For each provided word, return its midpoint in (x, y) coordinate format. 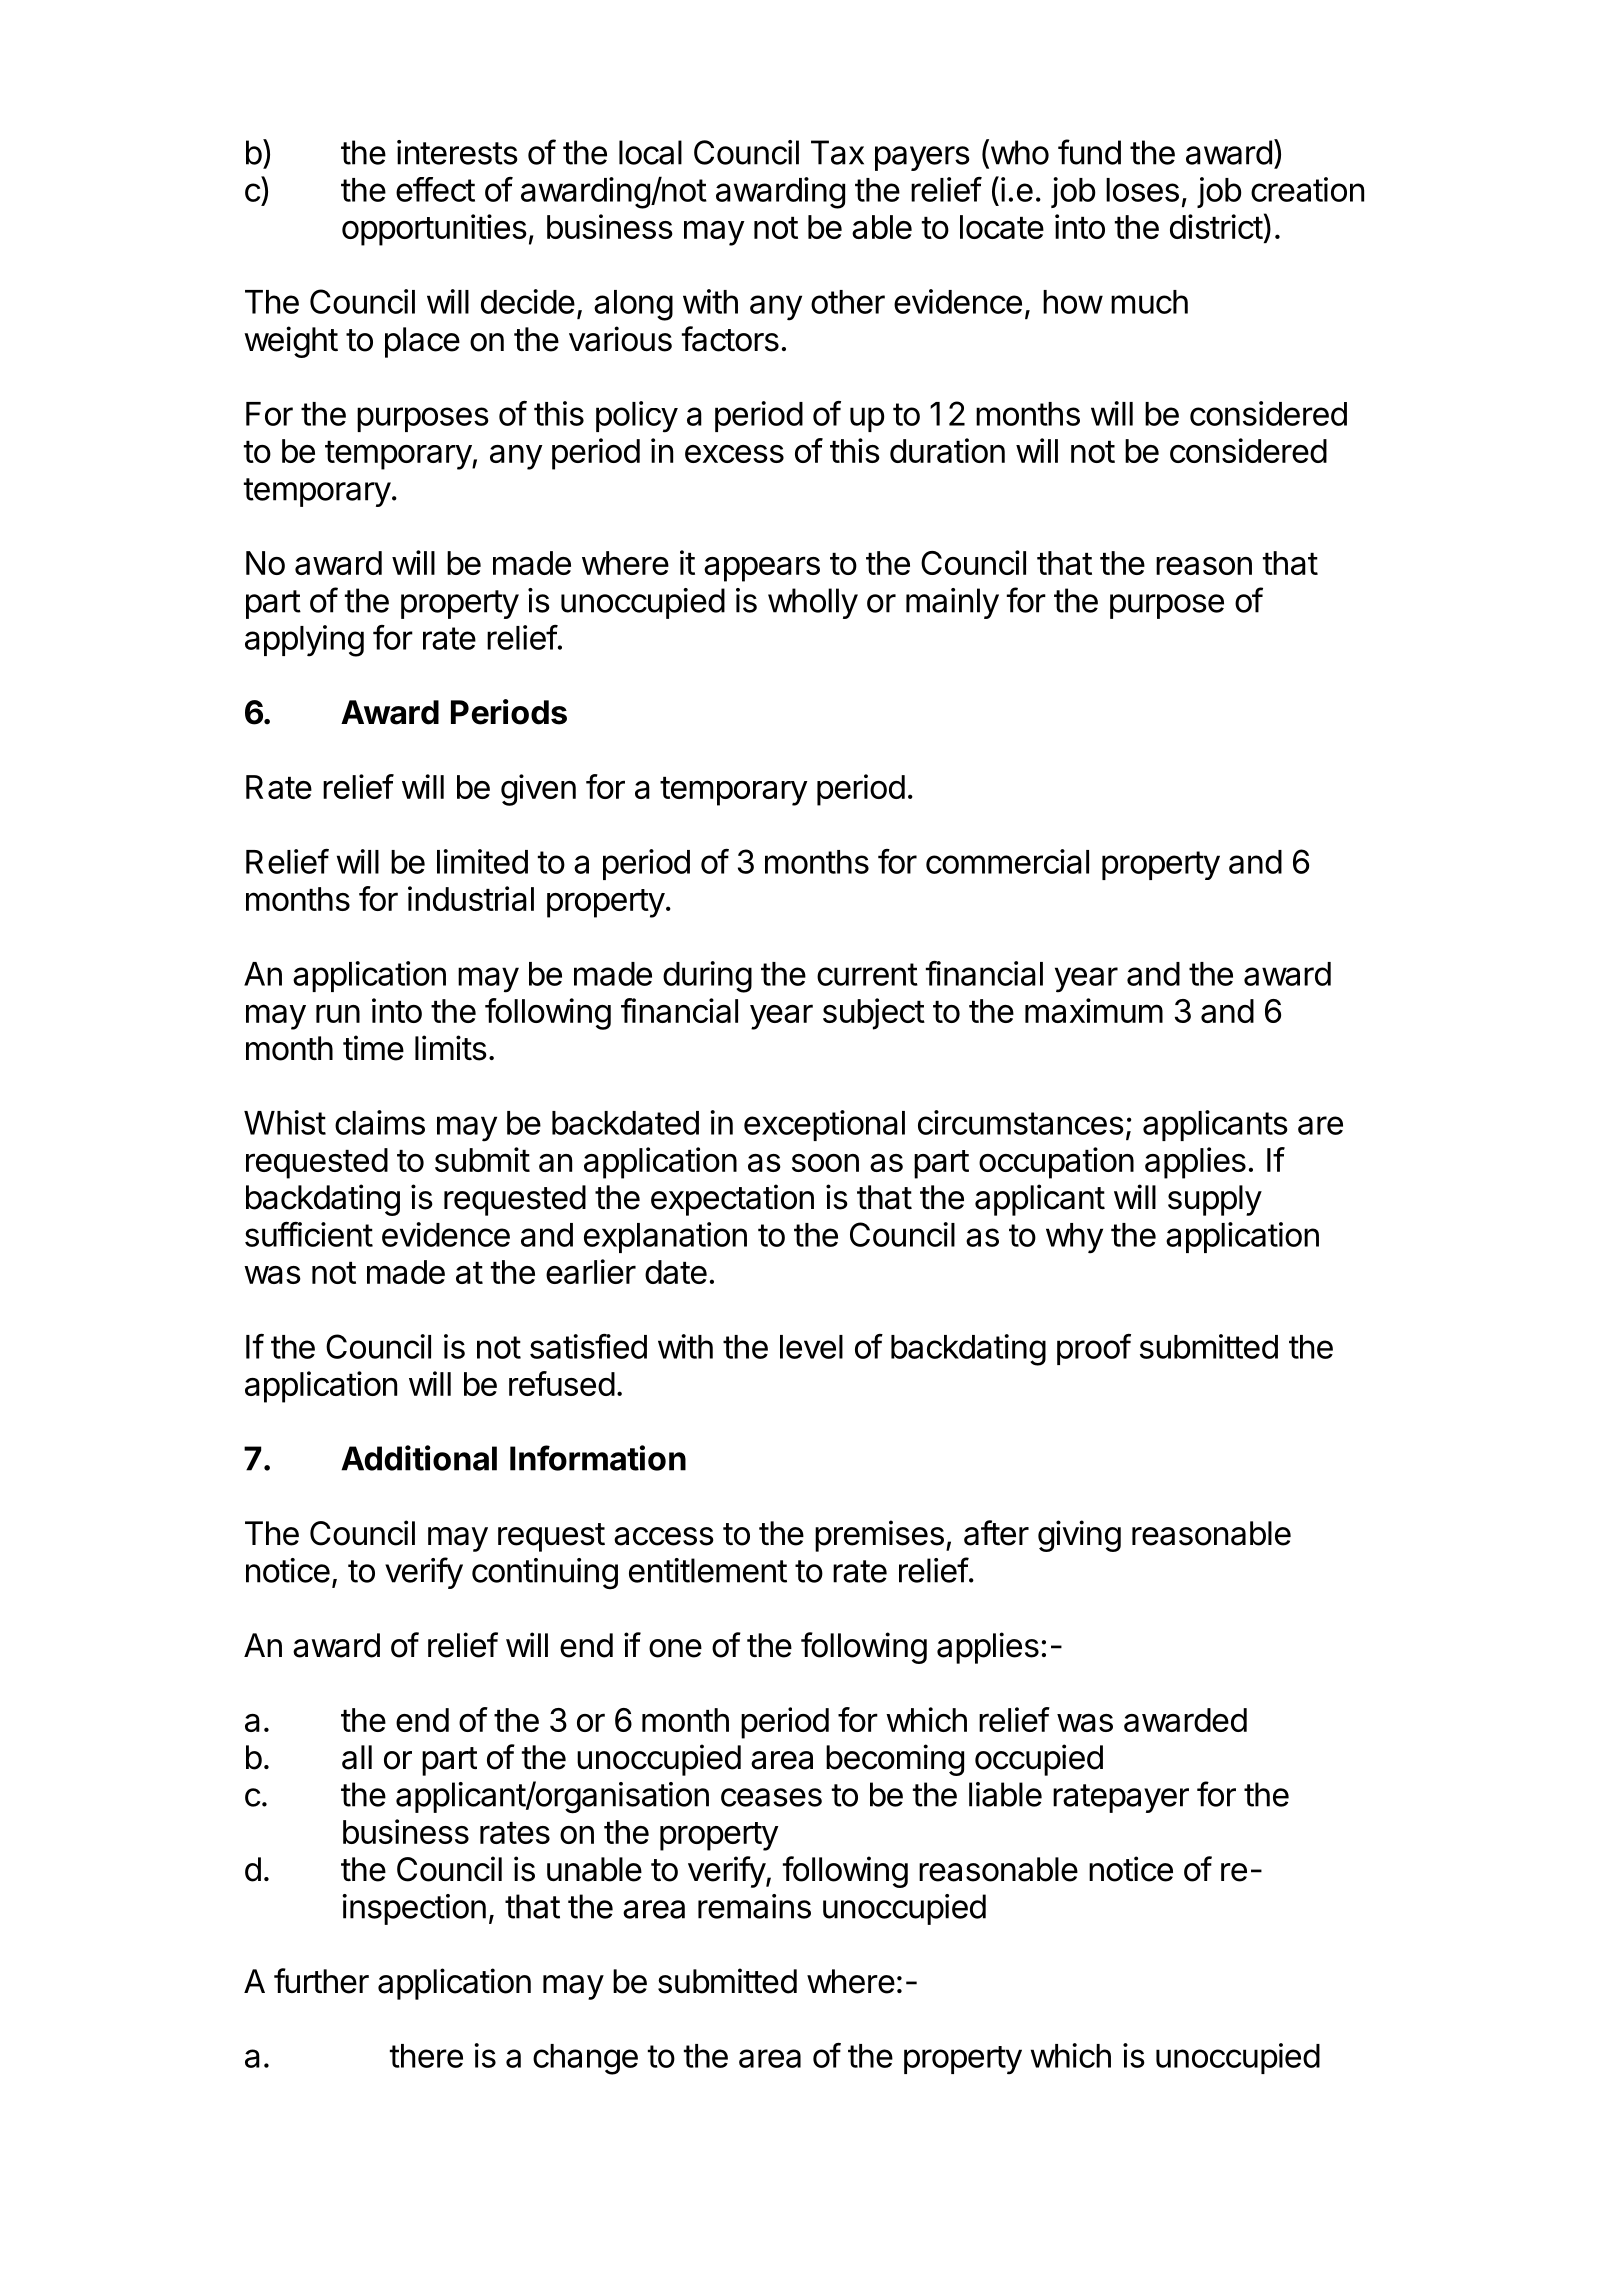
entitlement (708, 1570)
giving (1079, 1536)
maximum (1094, 1010)
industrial (471, 898)
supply (1215, 1200)
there (426, 2056)
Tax (837, 152)
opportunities (434, 230)
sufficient (309, 1234)
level (811, 1347)
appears (762, 569)
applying (304, 641)
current (867, 974)
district (1216, 226)
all (357, 1757)
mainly (952, 603)
